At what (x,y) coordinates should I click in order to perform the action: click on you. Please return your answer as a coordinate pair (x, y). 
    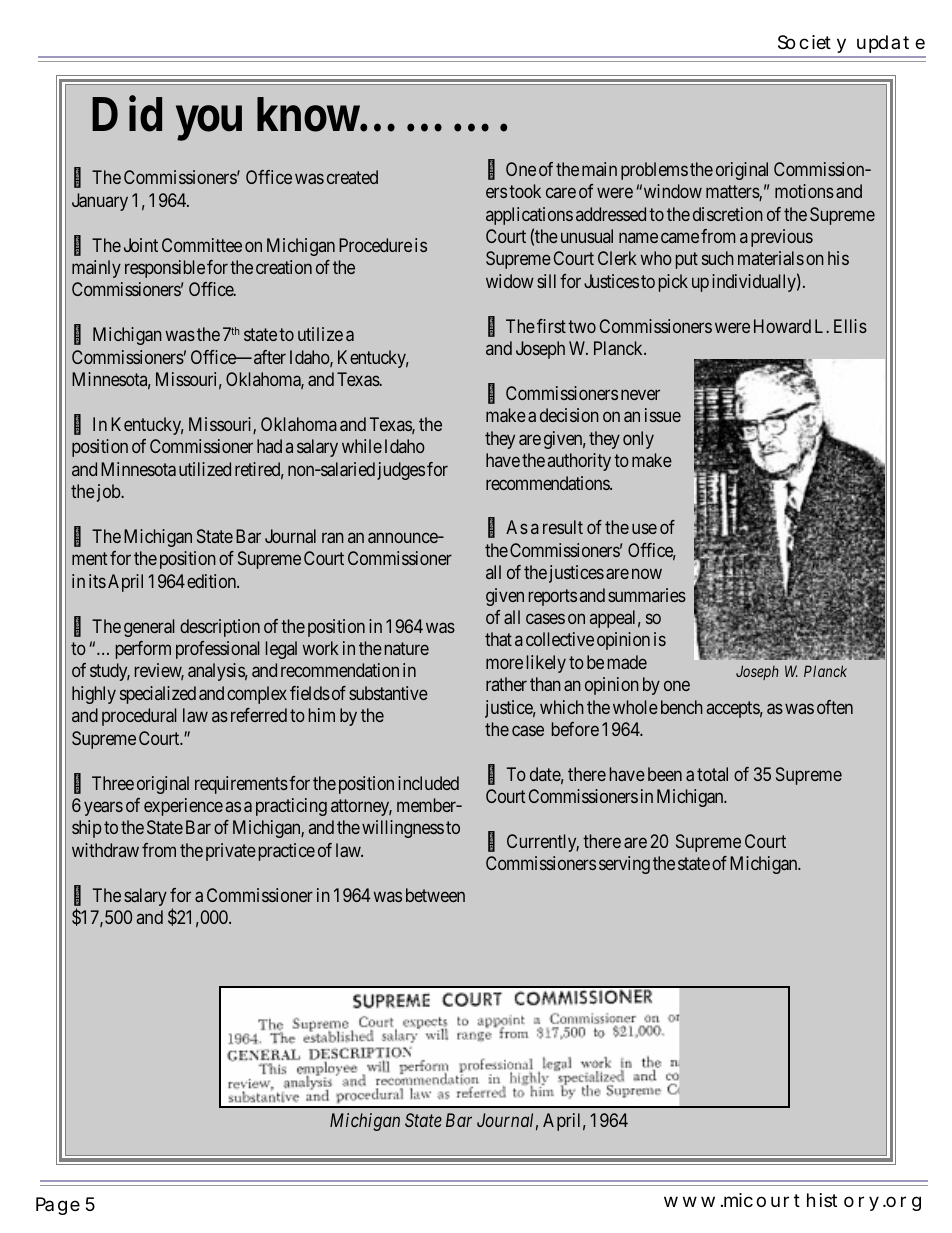
    Looking at the image, I should click on (209, 123).
